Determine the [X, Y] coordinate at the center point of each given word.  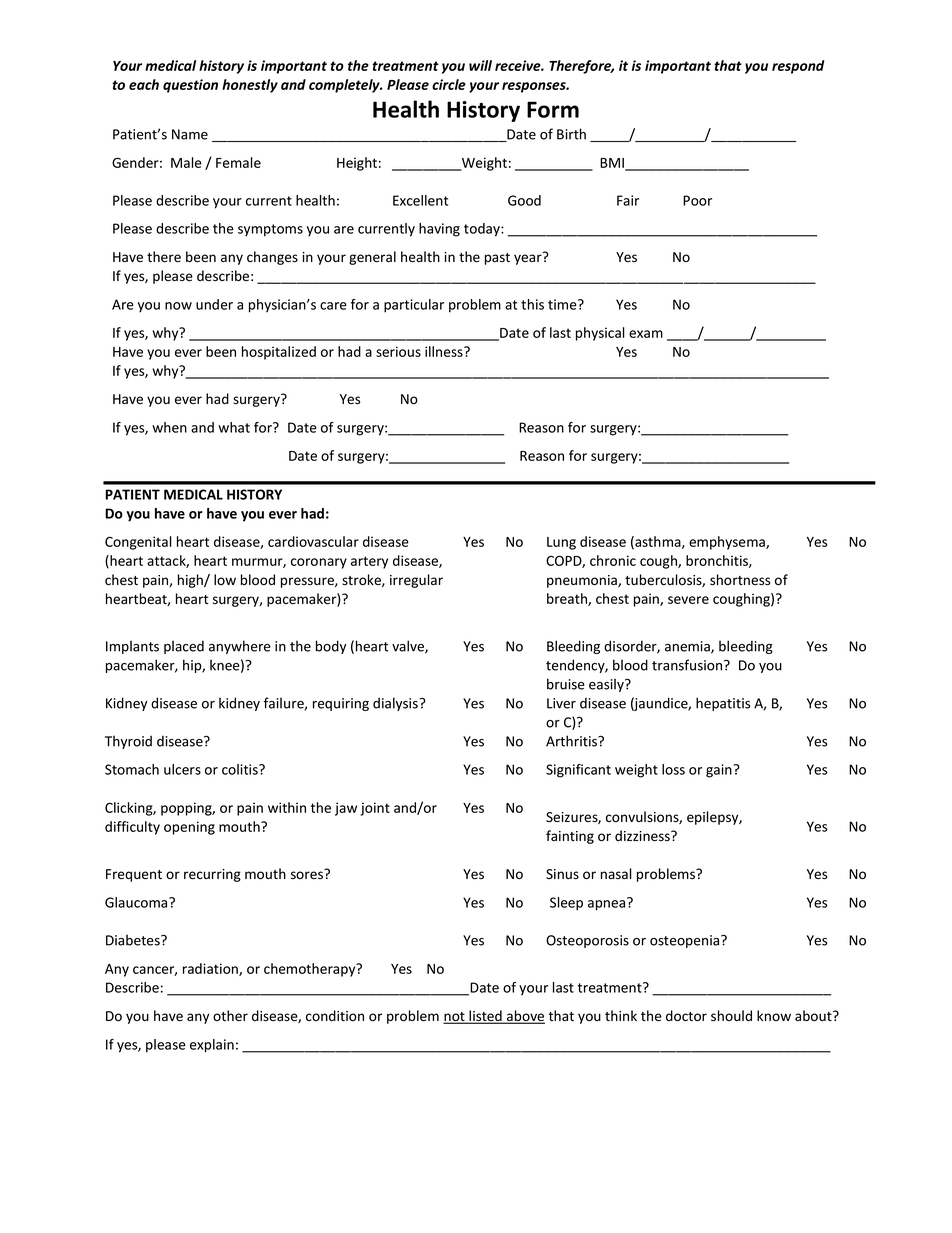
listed [485, 1017]
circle [449, 84]
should [731, 1016]
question [190, 86]
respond [798, 67]
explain [212, 1046]
